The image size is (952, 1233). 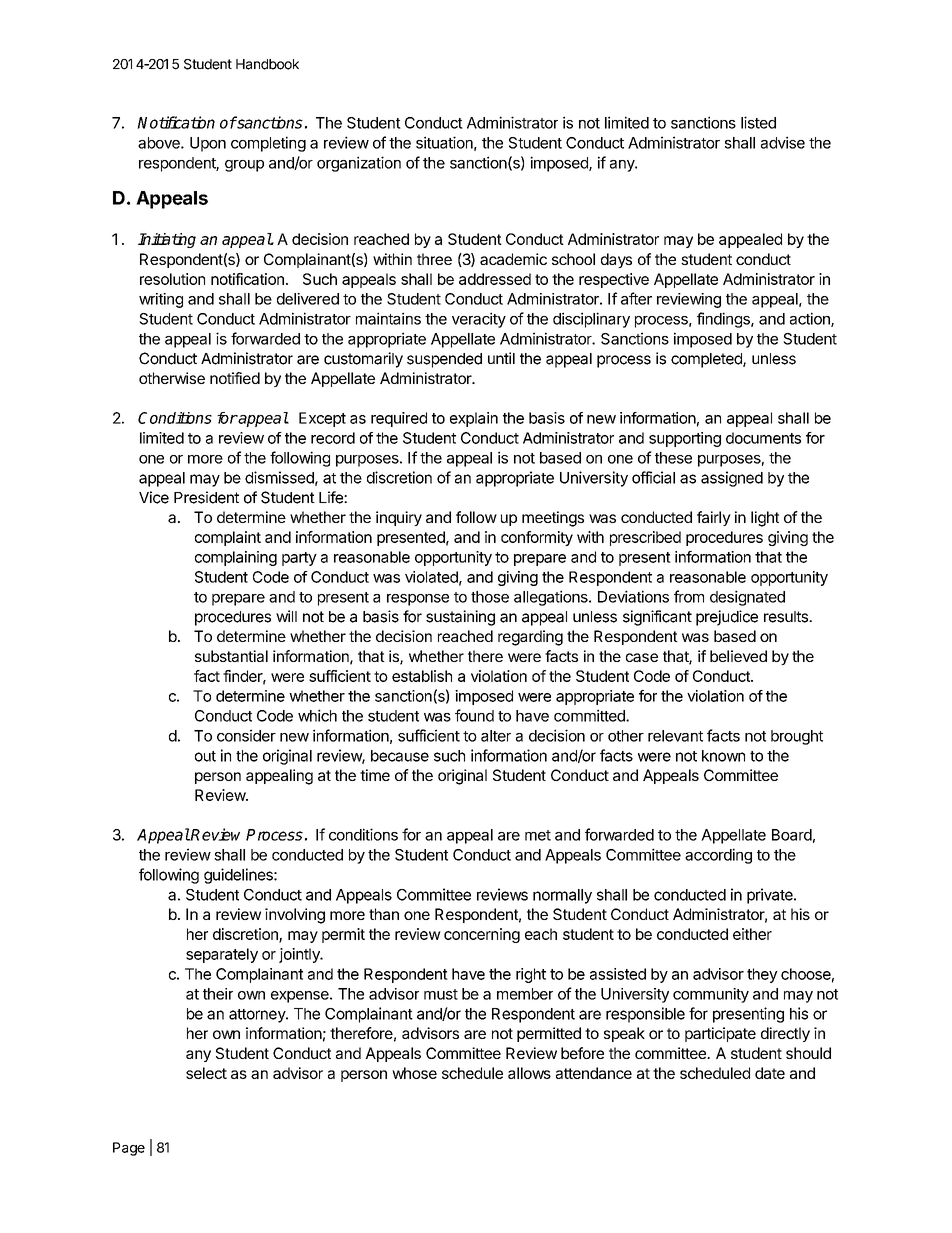 I want to click on known, so click(x=723, y=756).
